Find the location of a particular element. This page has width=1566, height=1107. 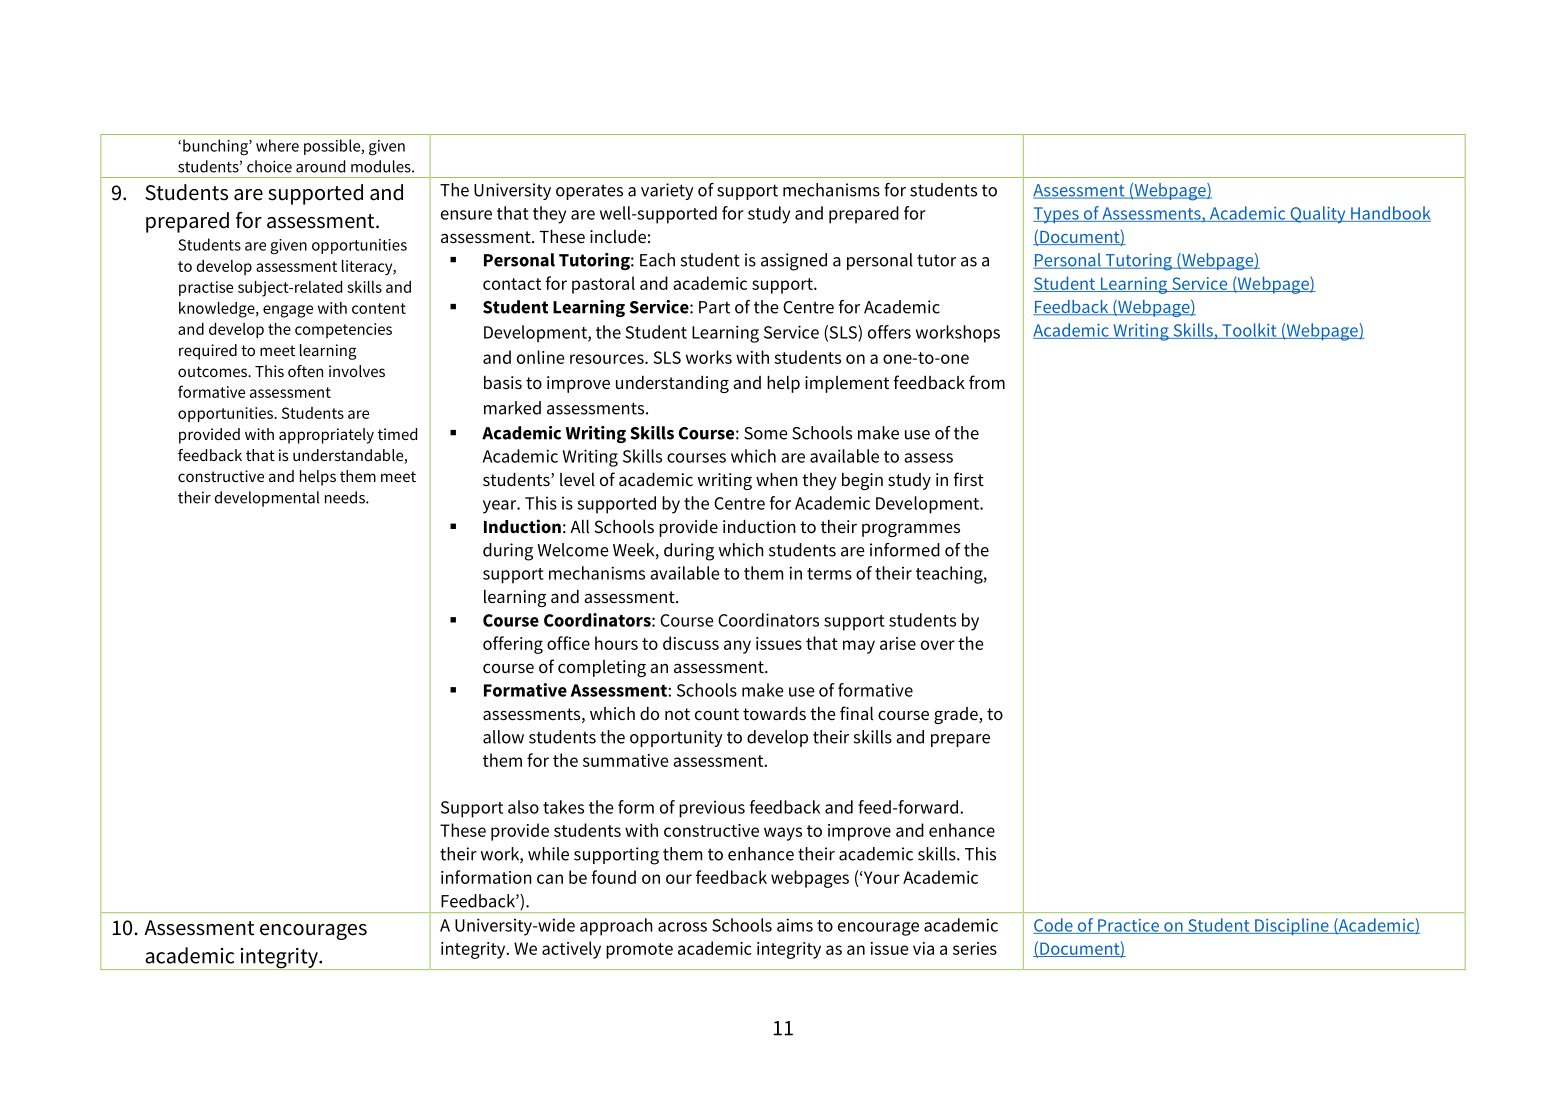

grade is located at coordinates (957, 715).
